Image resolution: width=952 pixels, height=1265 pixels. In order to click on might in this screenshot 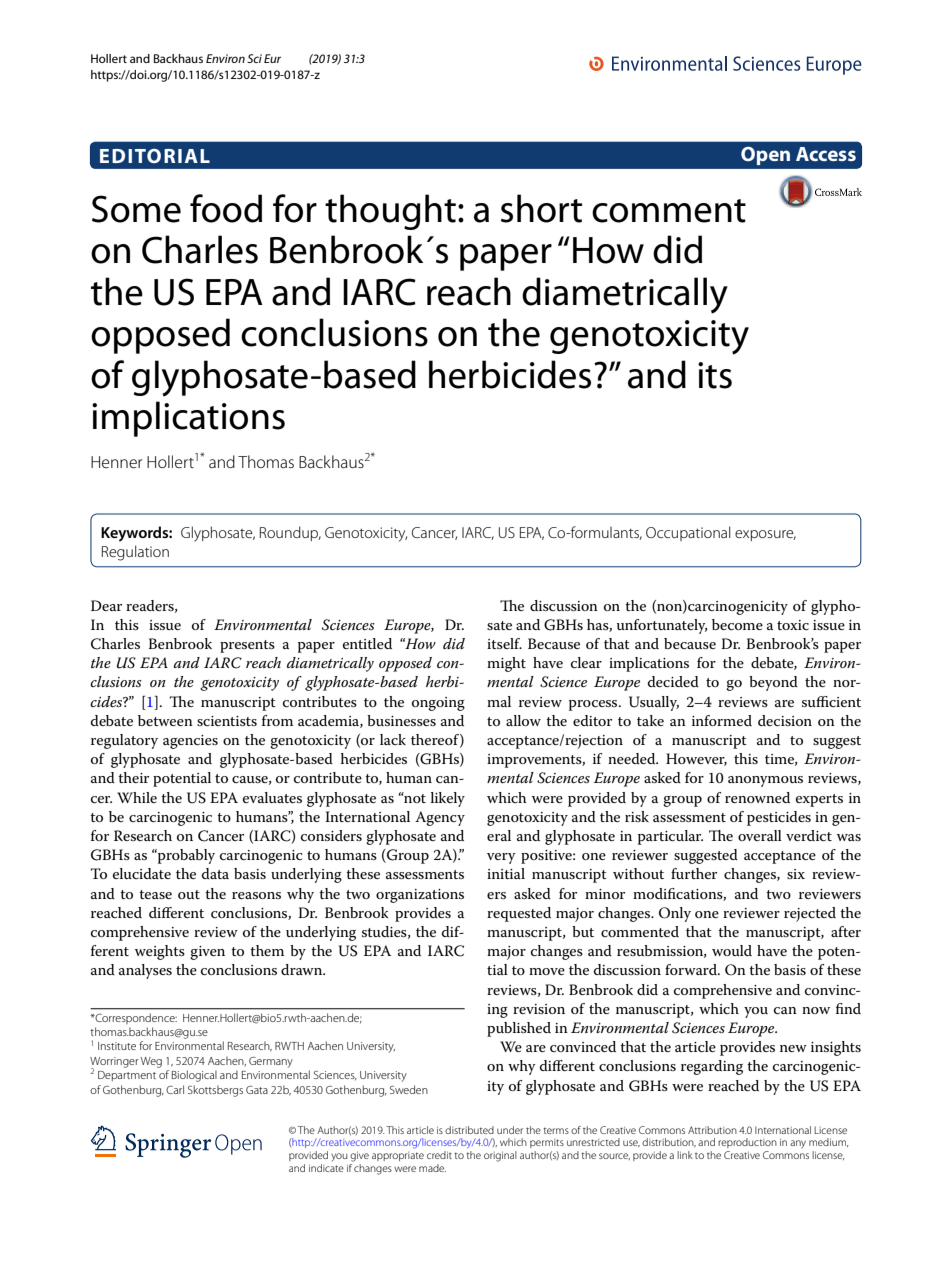, I will do `click(506, 664)`.
